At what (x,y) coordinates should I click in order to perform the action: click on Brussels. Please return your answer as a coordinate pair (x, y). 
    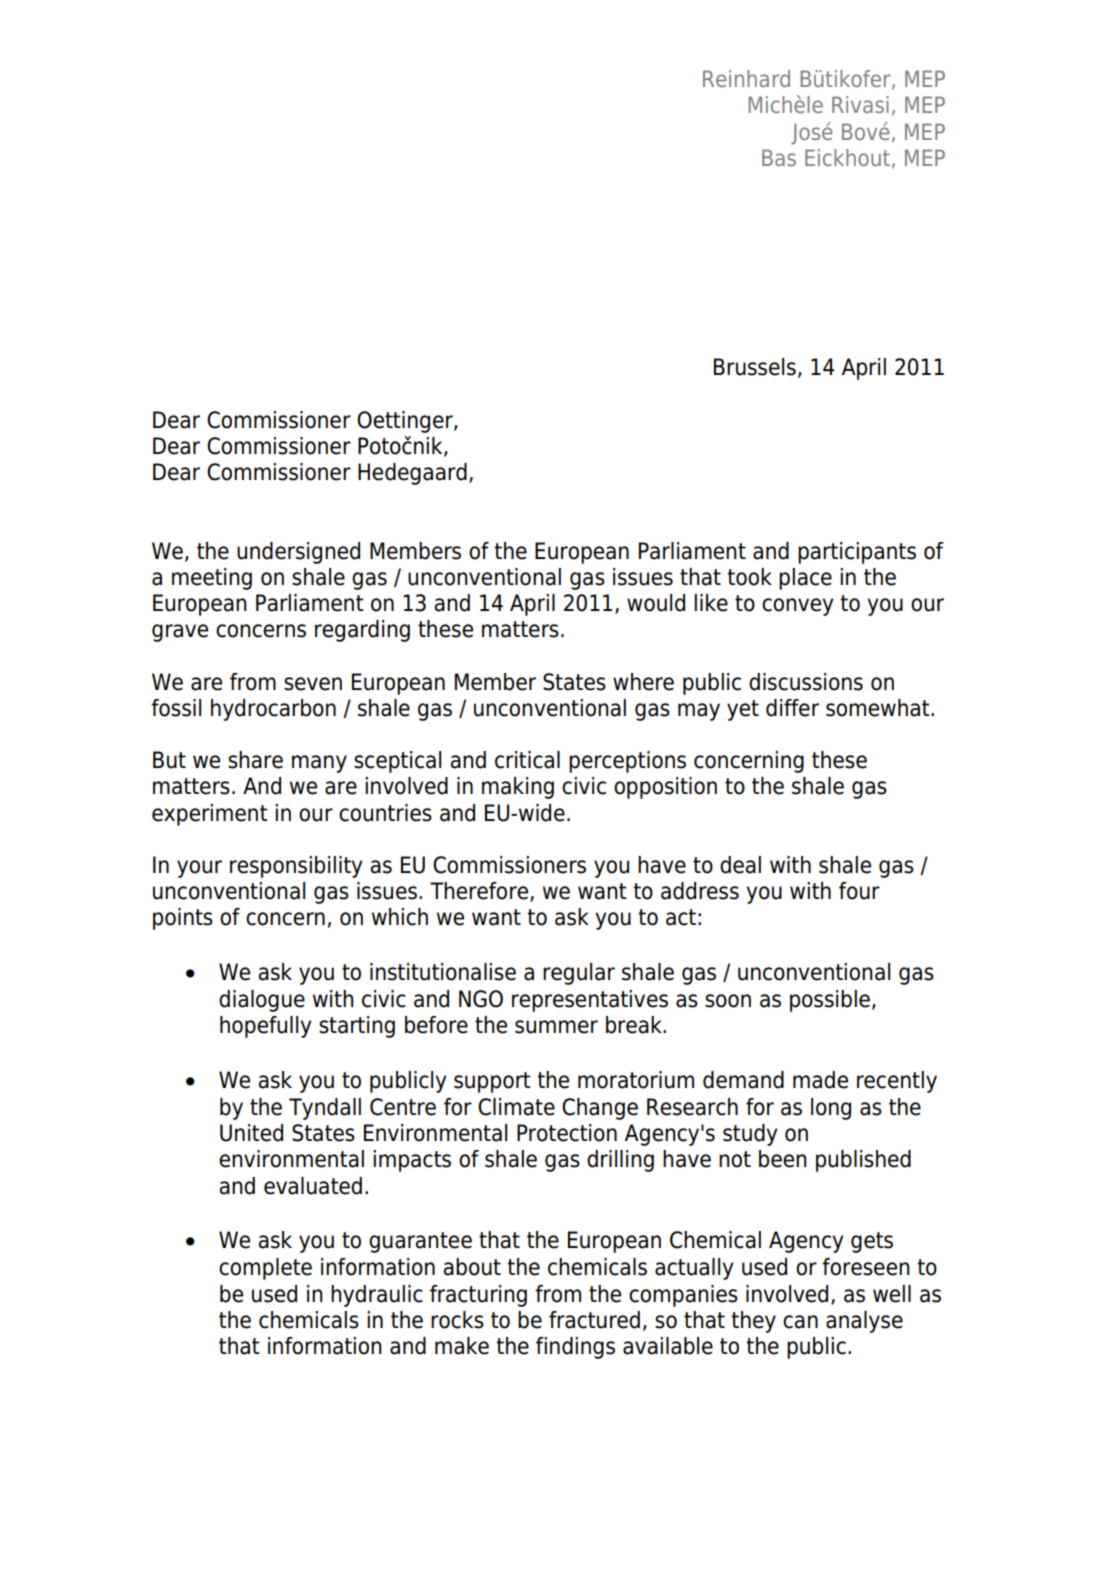
    Looking at the image, I should click on (755, 367).
